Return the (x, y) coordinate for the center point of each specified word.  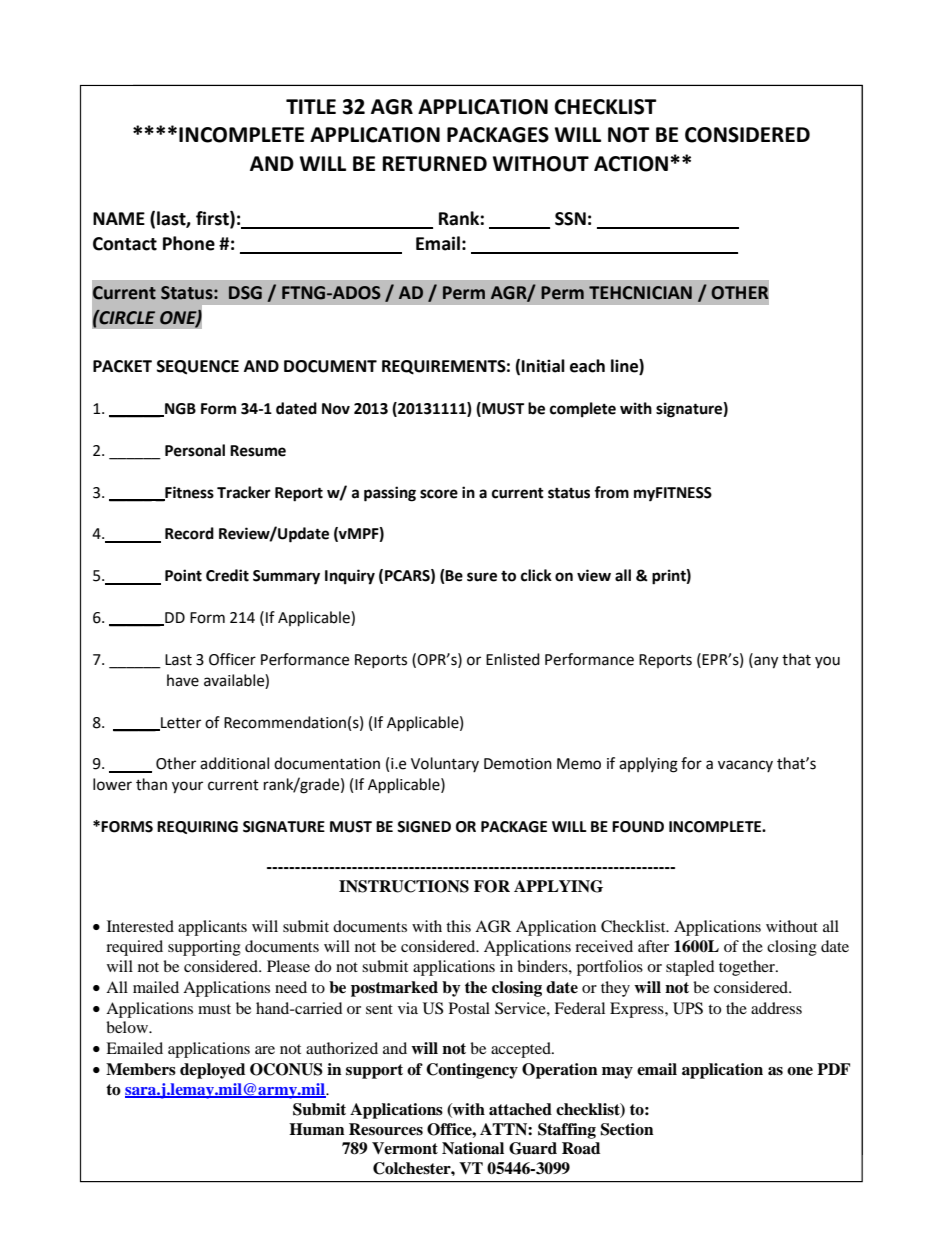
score (439, 494)
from (611, 492)
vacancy (745, 766)
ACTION (631, 164)
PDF (833, 1069)
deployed (212, 1071)
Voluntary (445, 764)
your (187, 787)
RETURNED (435, 164)
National (473, 1148)
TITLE (311, 106)
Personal (195, 450)
